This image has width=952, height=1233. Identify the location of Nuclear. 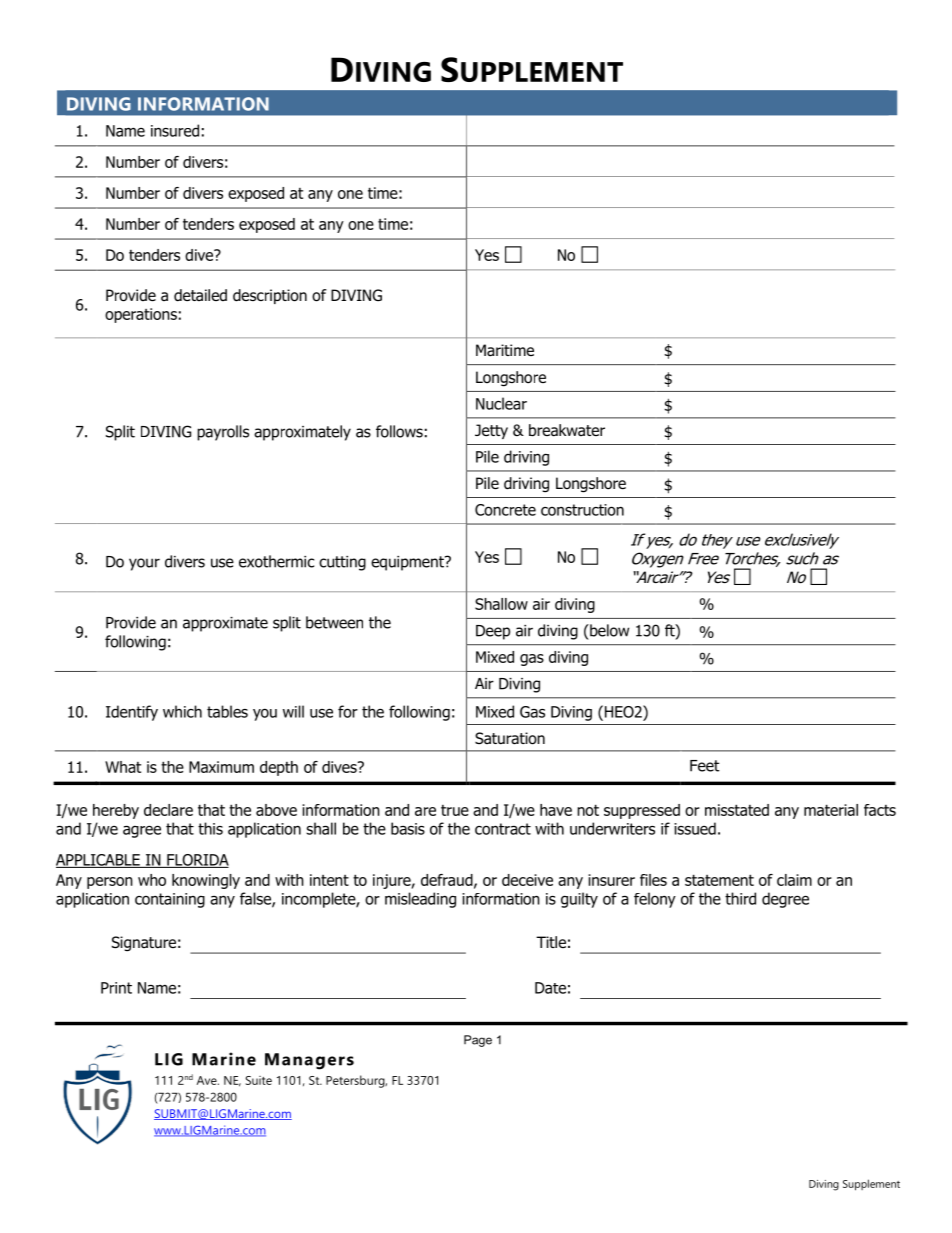
(501, 403).
